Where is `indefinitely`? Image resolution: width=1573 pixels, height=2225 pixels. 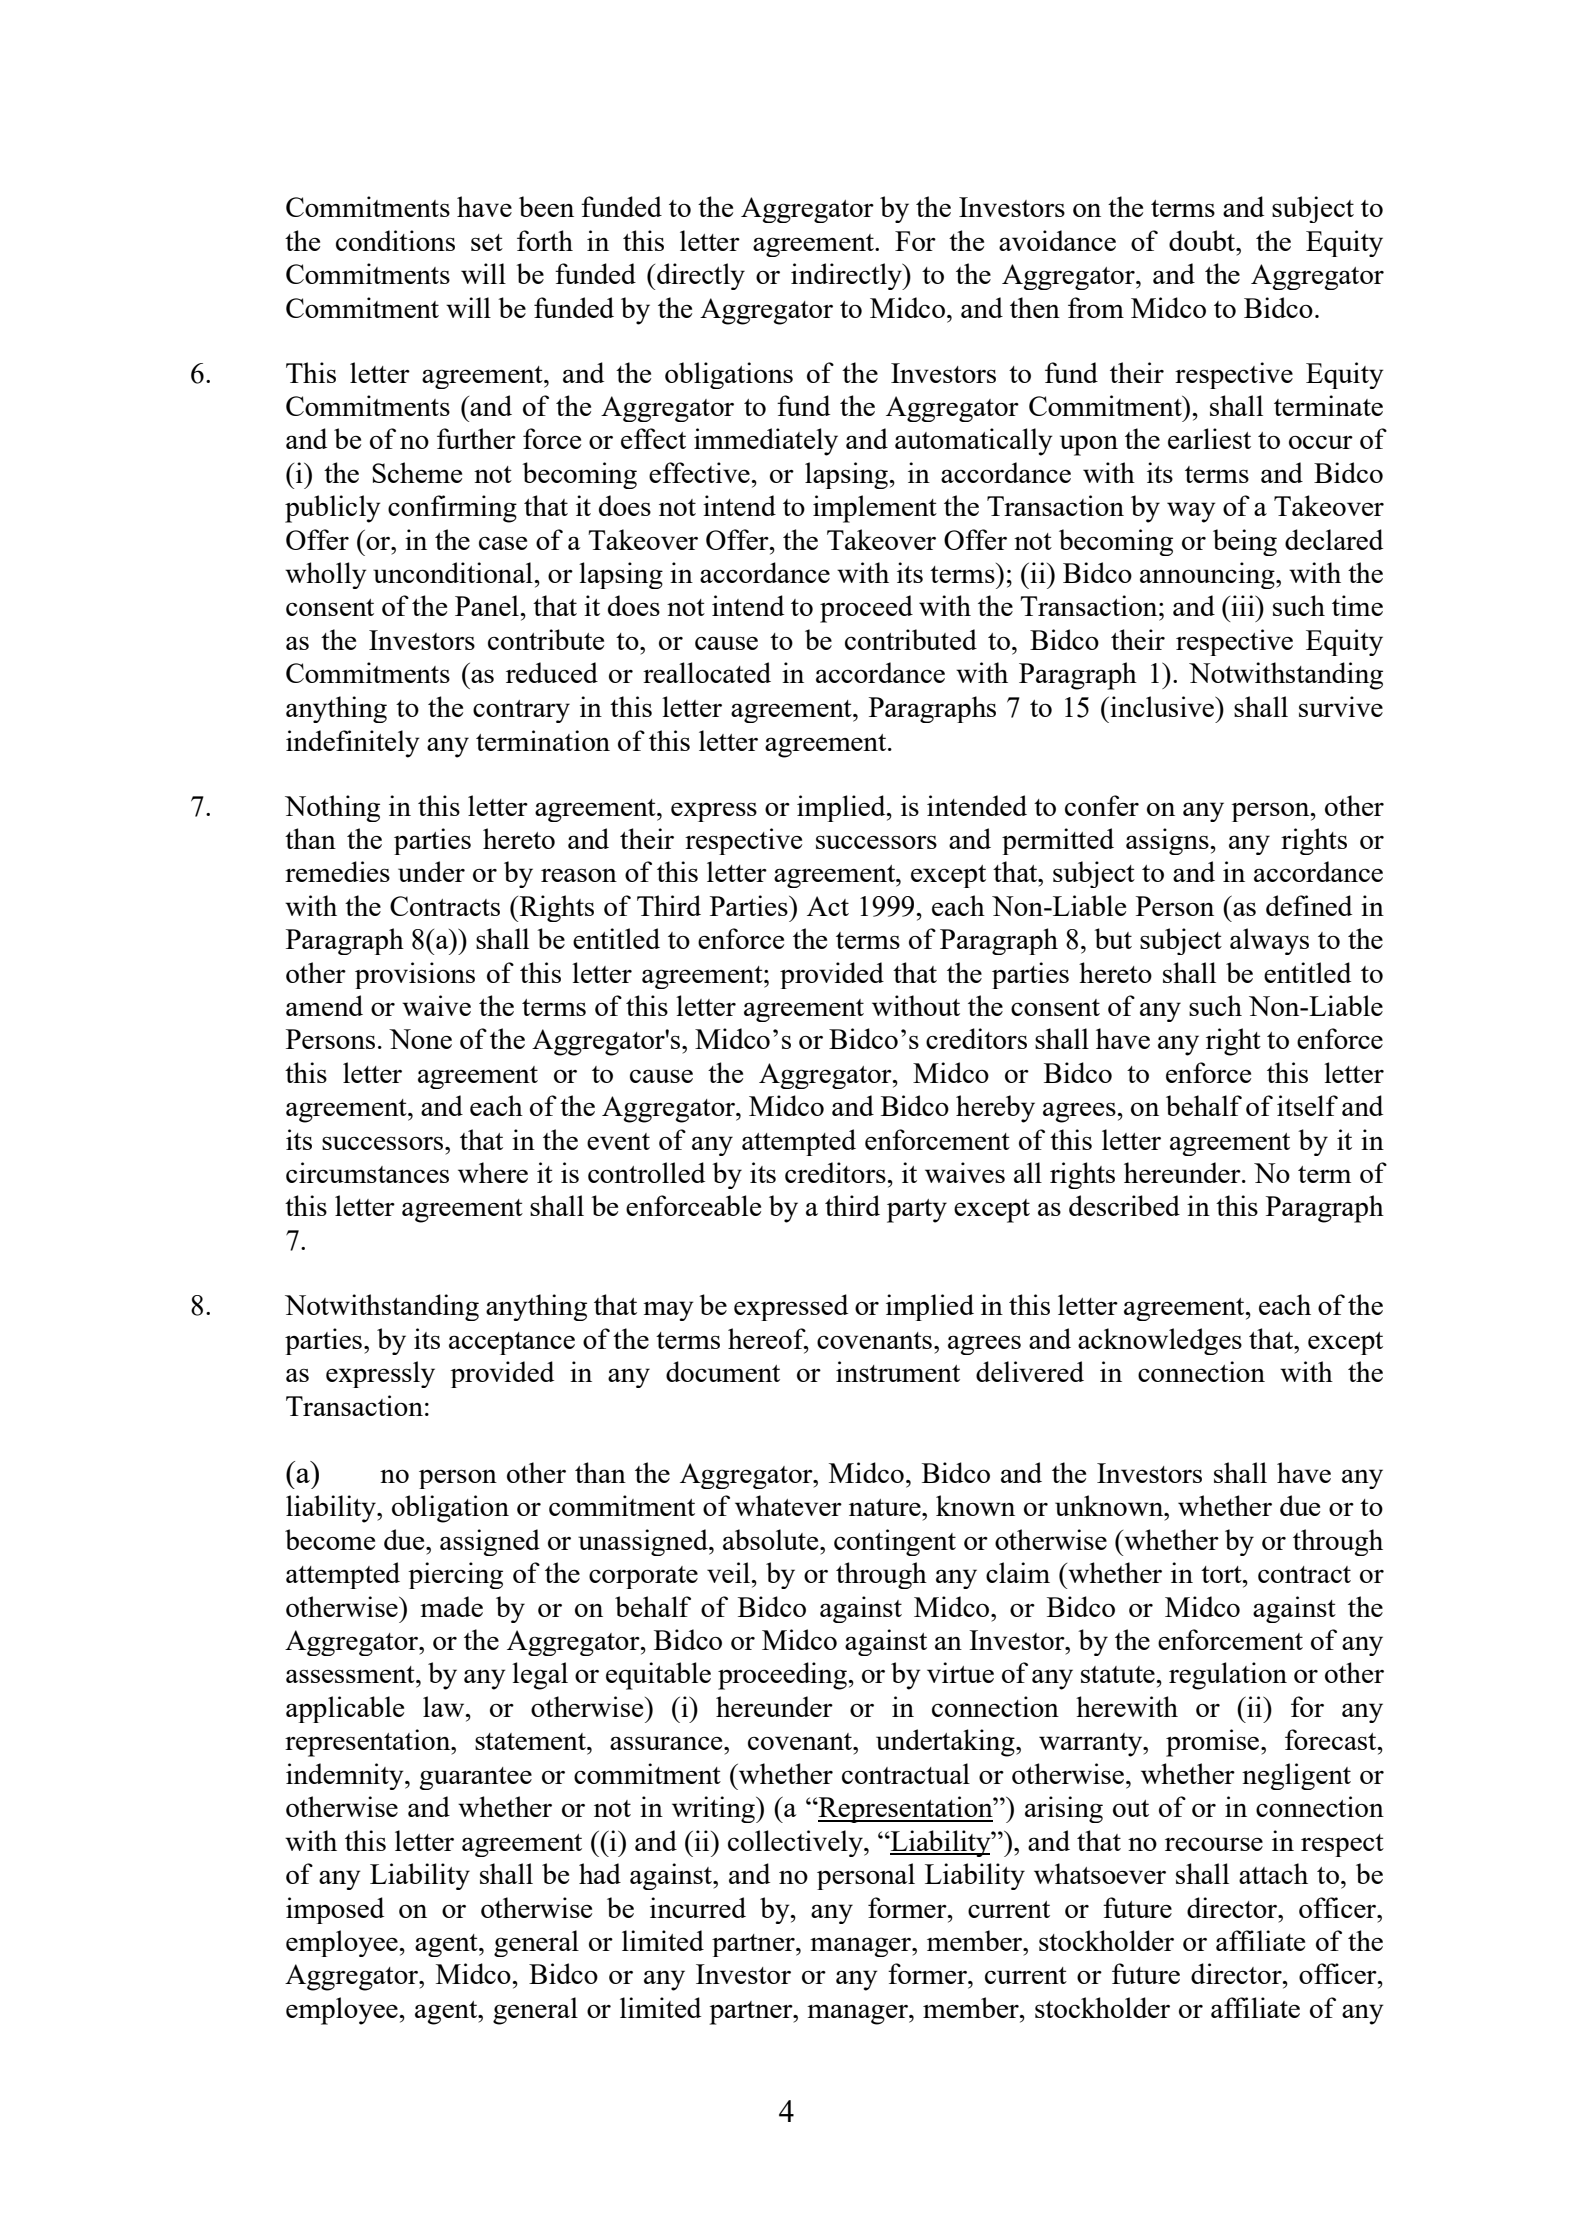
indefinitely is located at coordinates (353, 744).
